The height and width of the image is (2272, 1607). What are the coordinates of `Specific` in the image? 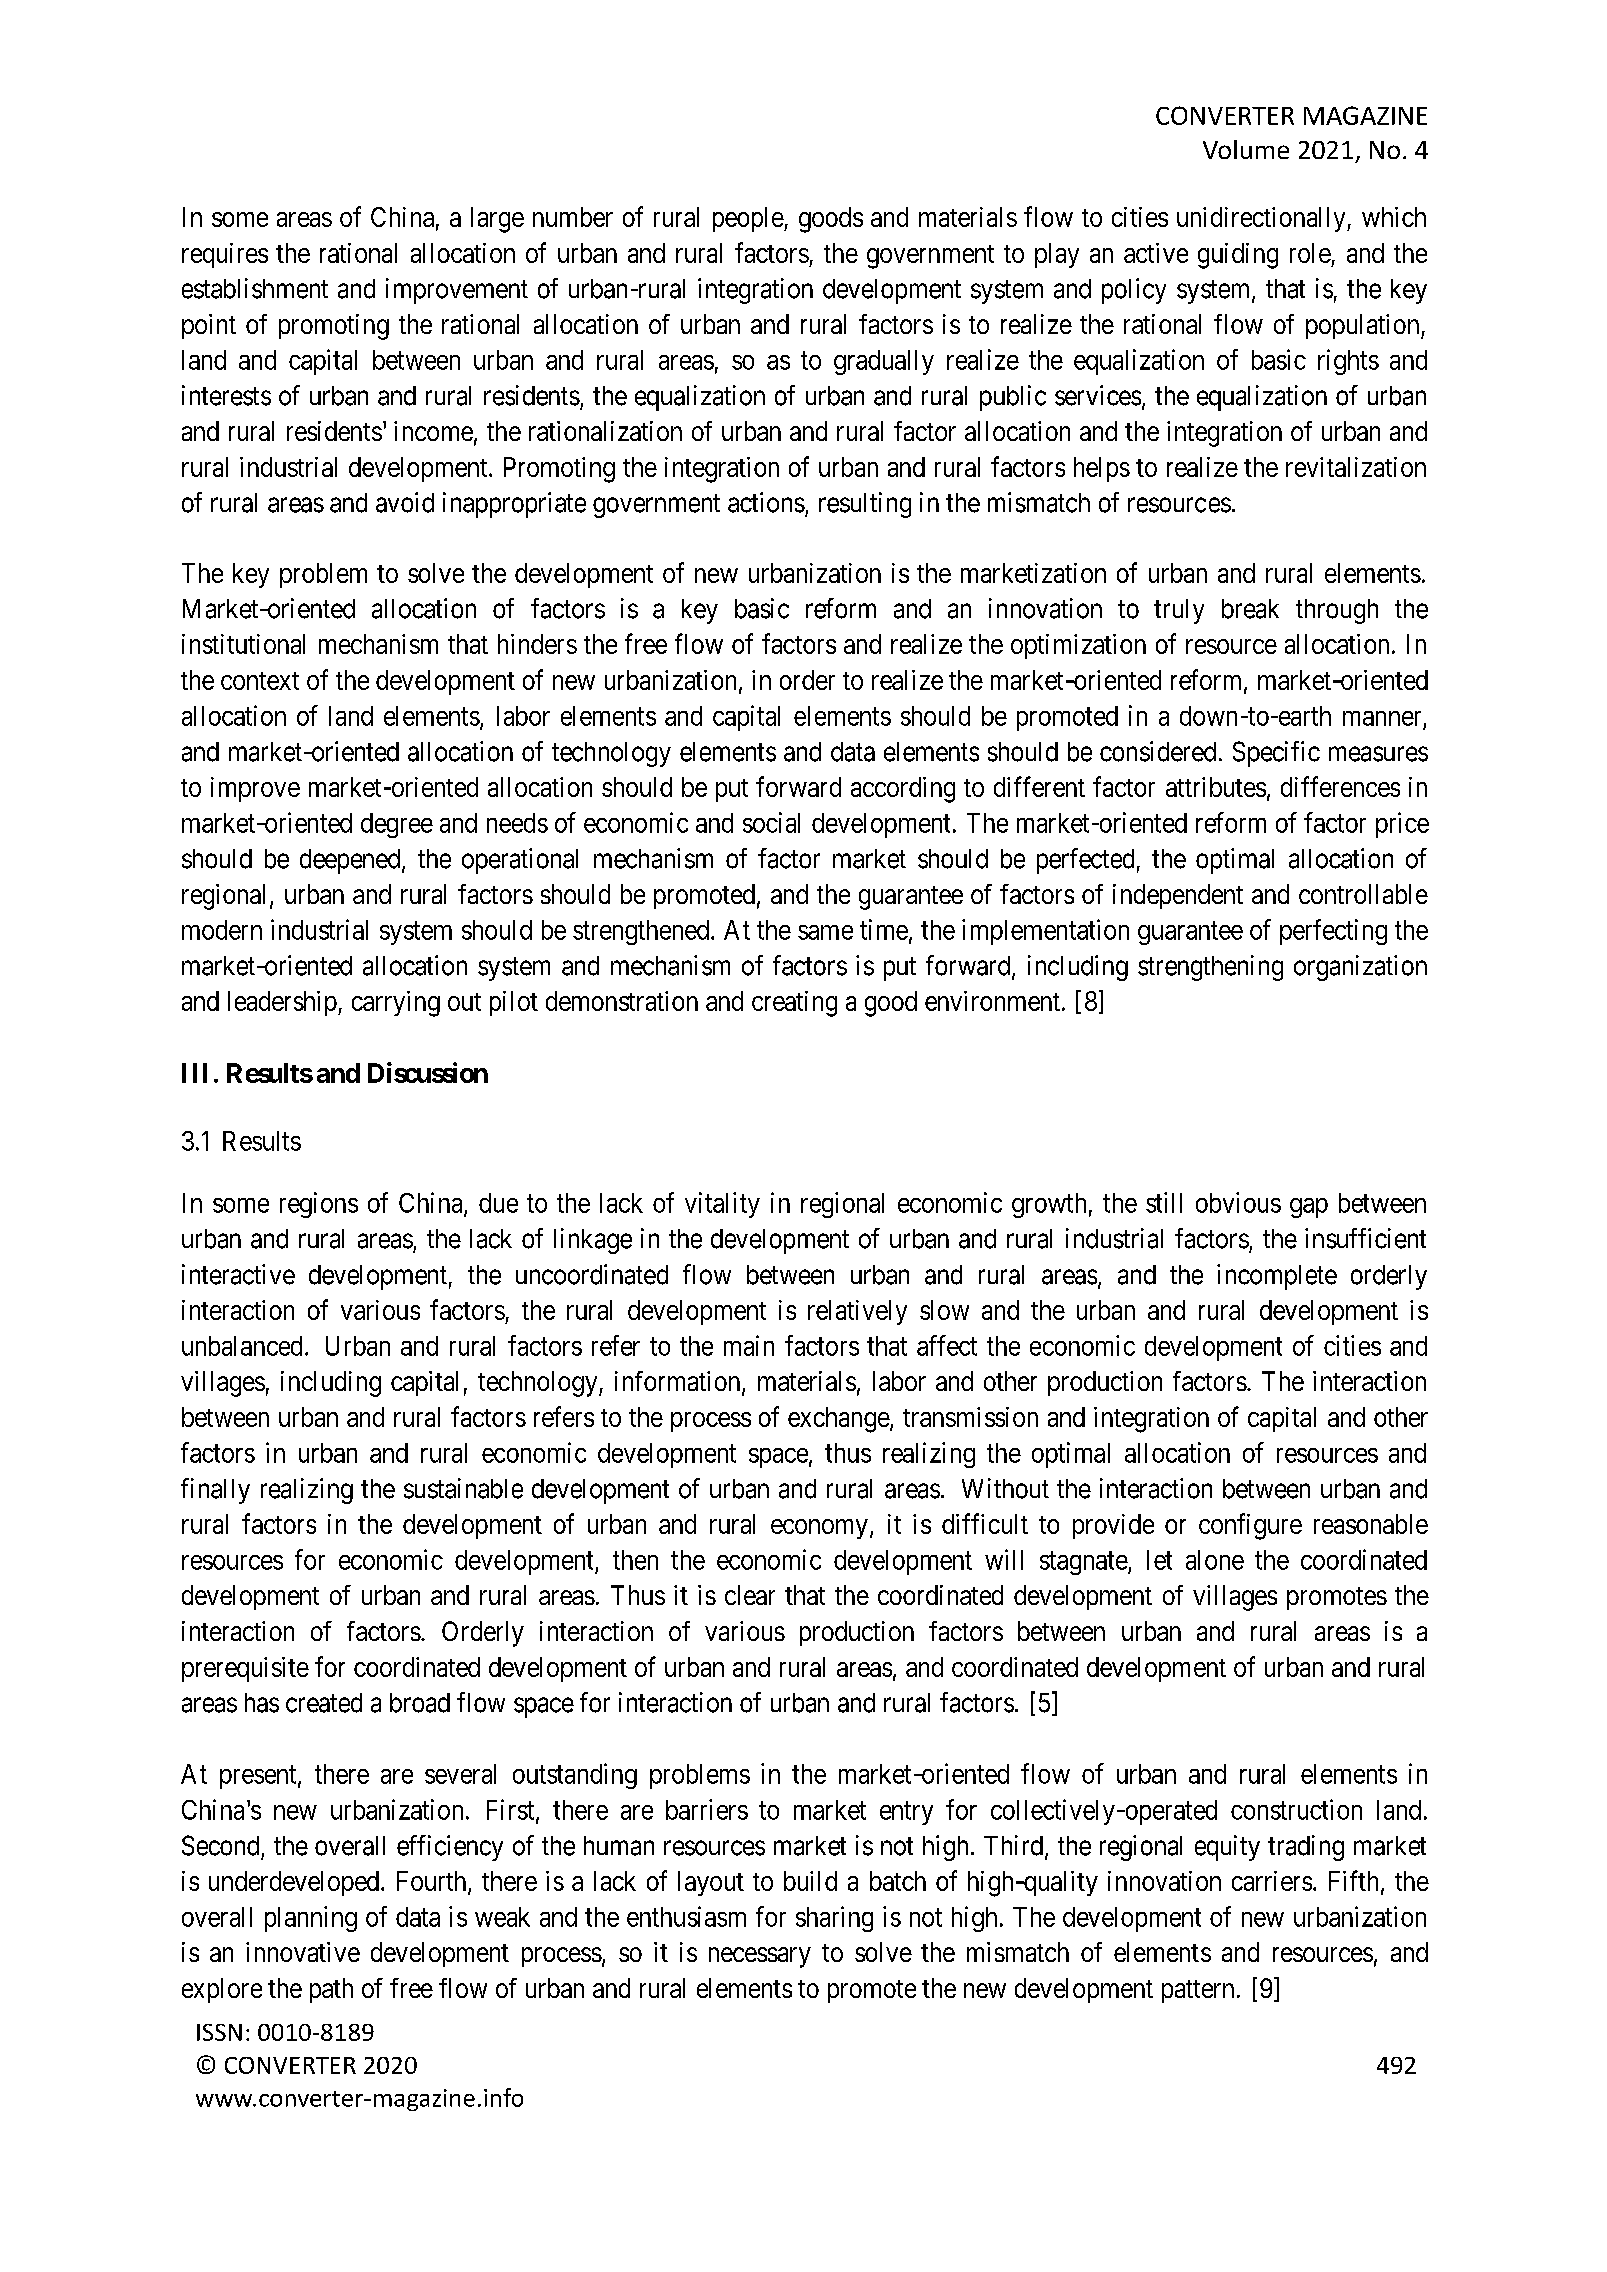 It's located at (1276, 754).
